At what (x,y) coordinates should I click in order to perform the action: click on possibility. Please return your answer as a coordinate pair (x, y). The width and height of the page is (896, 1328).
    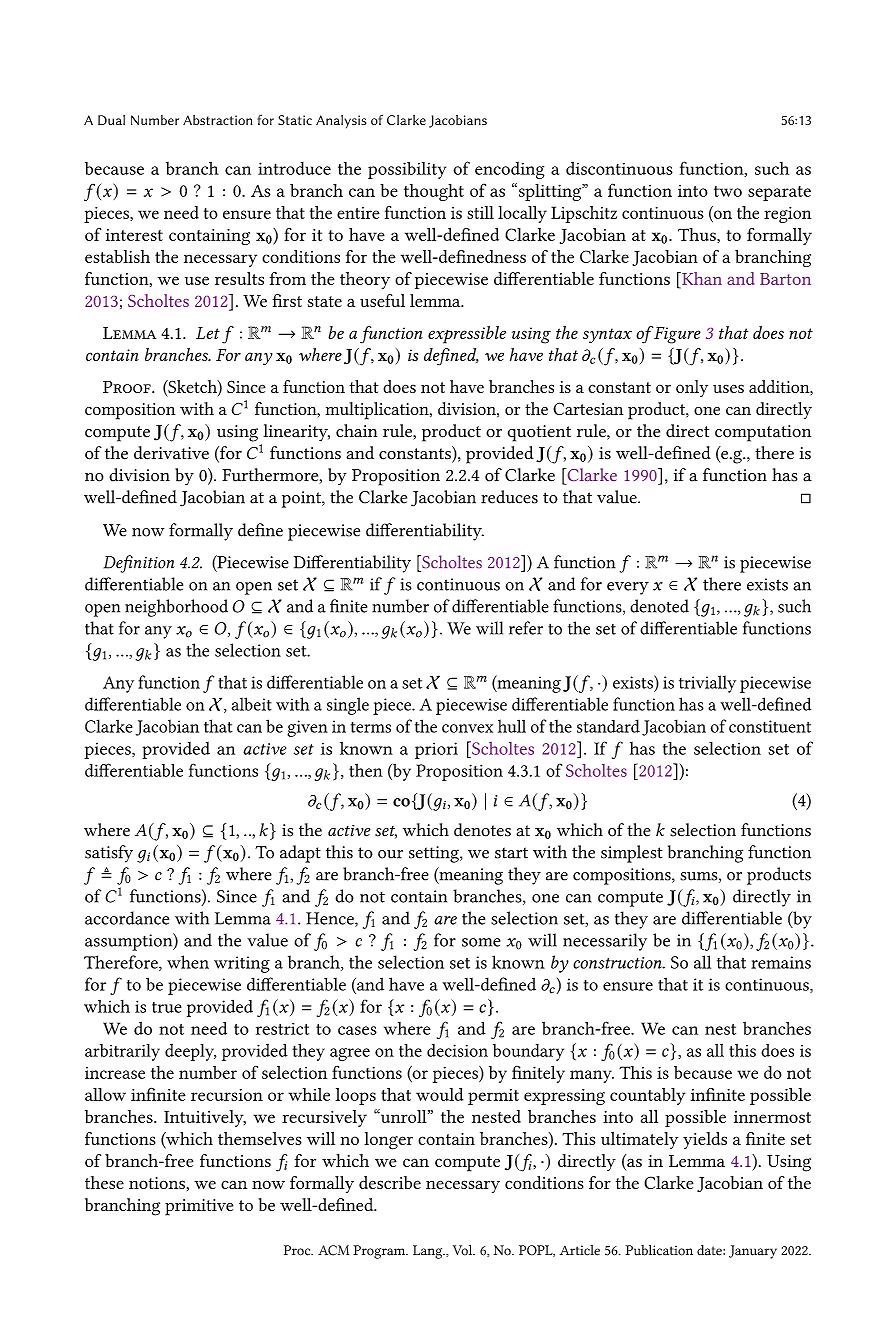
    Looking at the image, I should click on (407, 170).
